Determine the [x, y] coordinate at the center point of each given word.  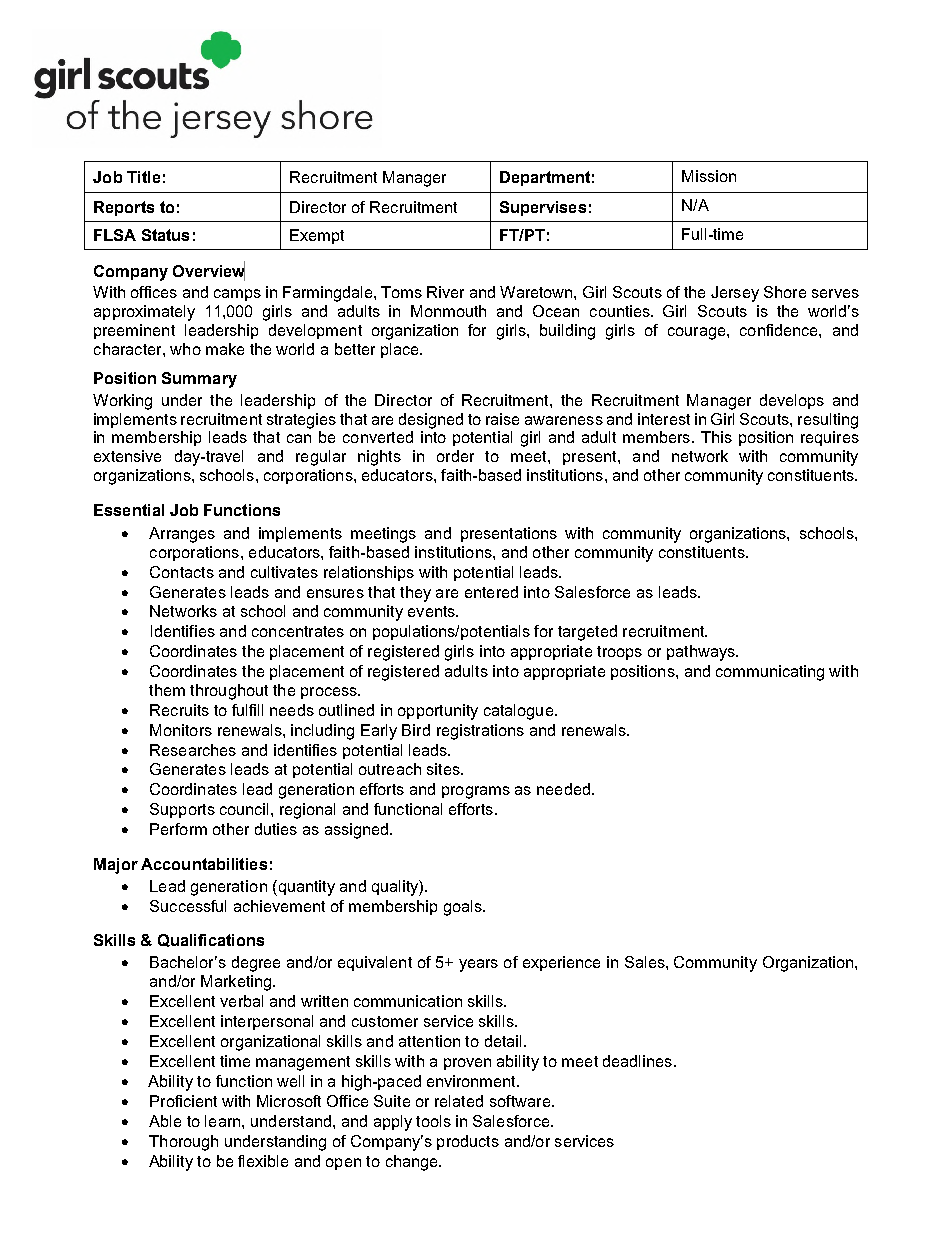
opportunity [438, 712]
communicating [770, 673]
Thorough [183, 1143]
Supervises [543, 208]
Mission [709, 176]
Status [165, 235]
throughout [229, 692]
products [468, 1142]
